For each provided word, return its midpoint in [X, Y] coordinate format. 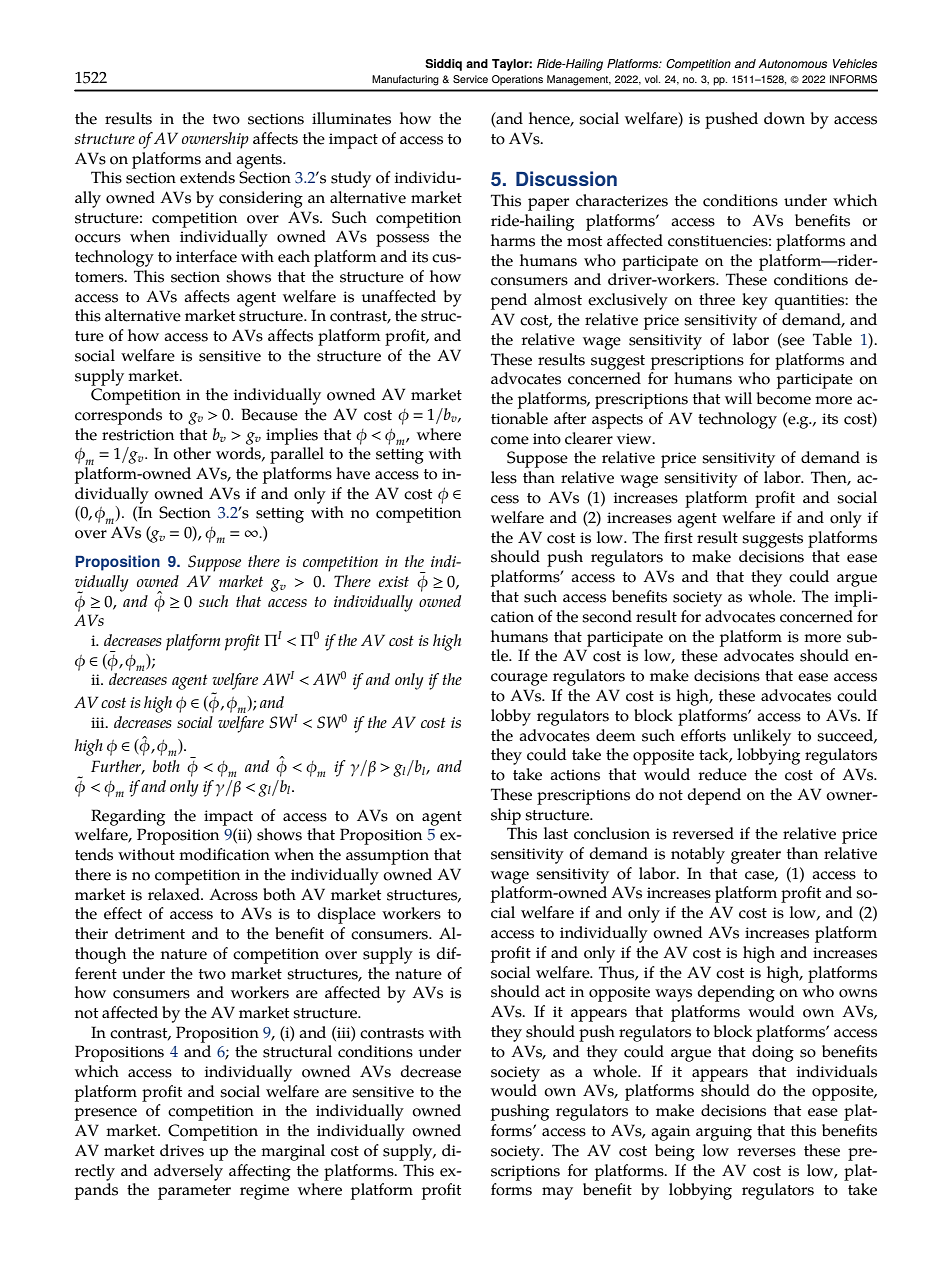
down [784, 118]
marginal [293, 1152]
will [738, 398]
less [504, 477]
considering [261, 199]
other [192, 453]
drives [182, 1150]
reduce [723, 774]
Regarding [128, 817]
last [556, 833]
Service [470, 79]
